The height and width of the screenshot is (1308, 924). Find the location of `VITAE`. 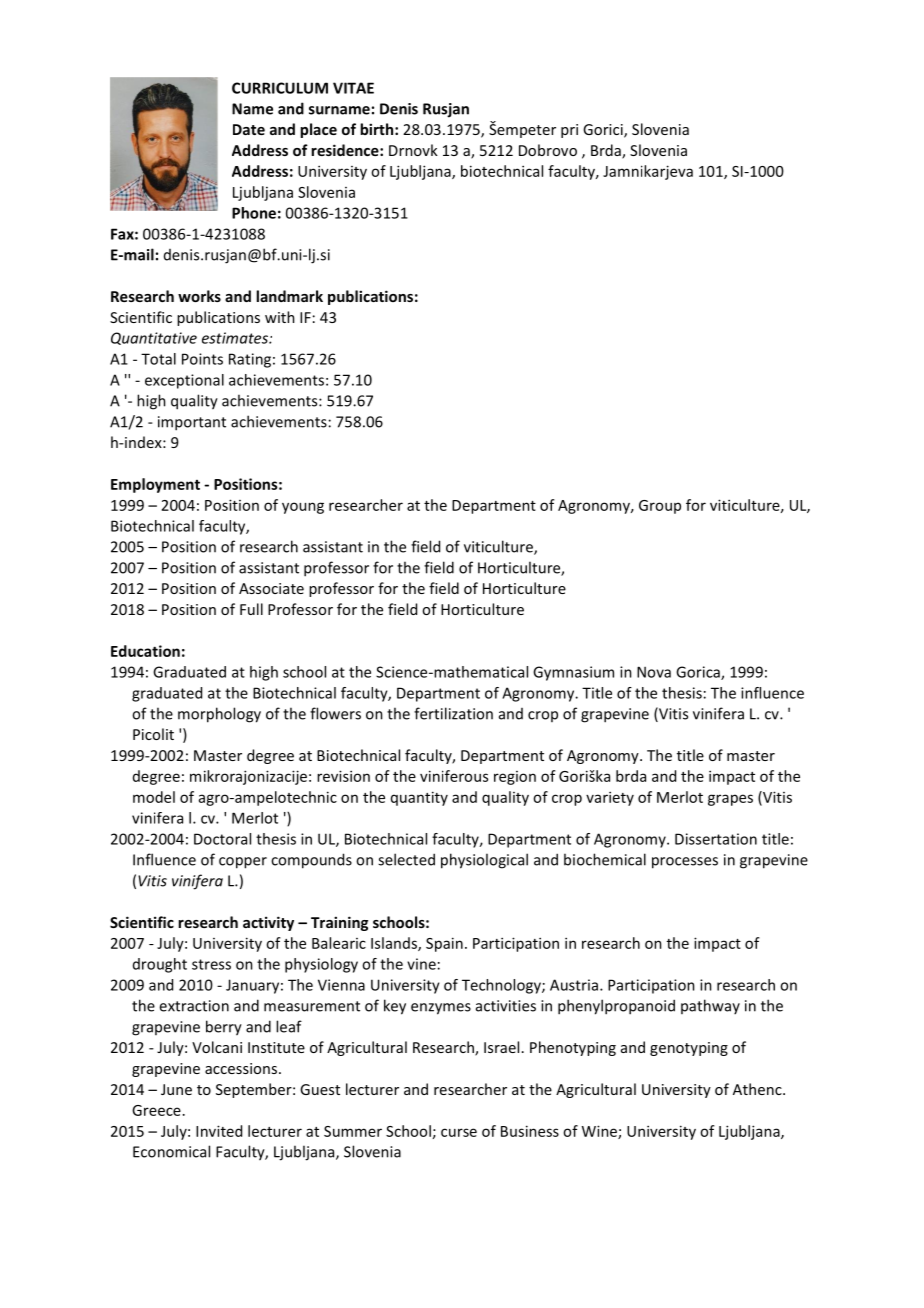

VITAE is located at coordinates (353, 88).
